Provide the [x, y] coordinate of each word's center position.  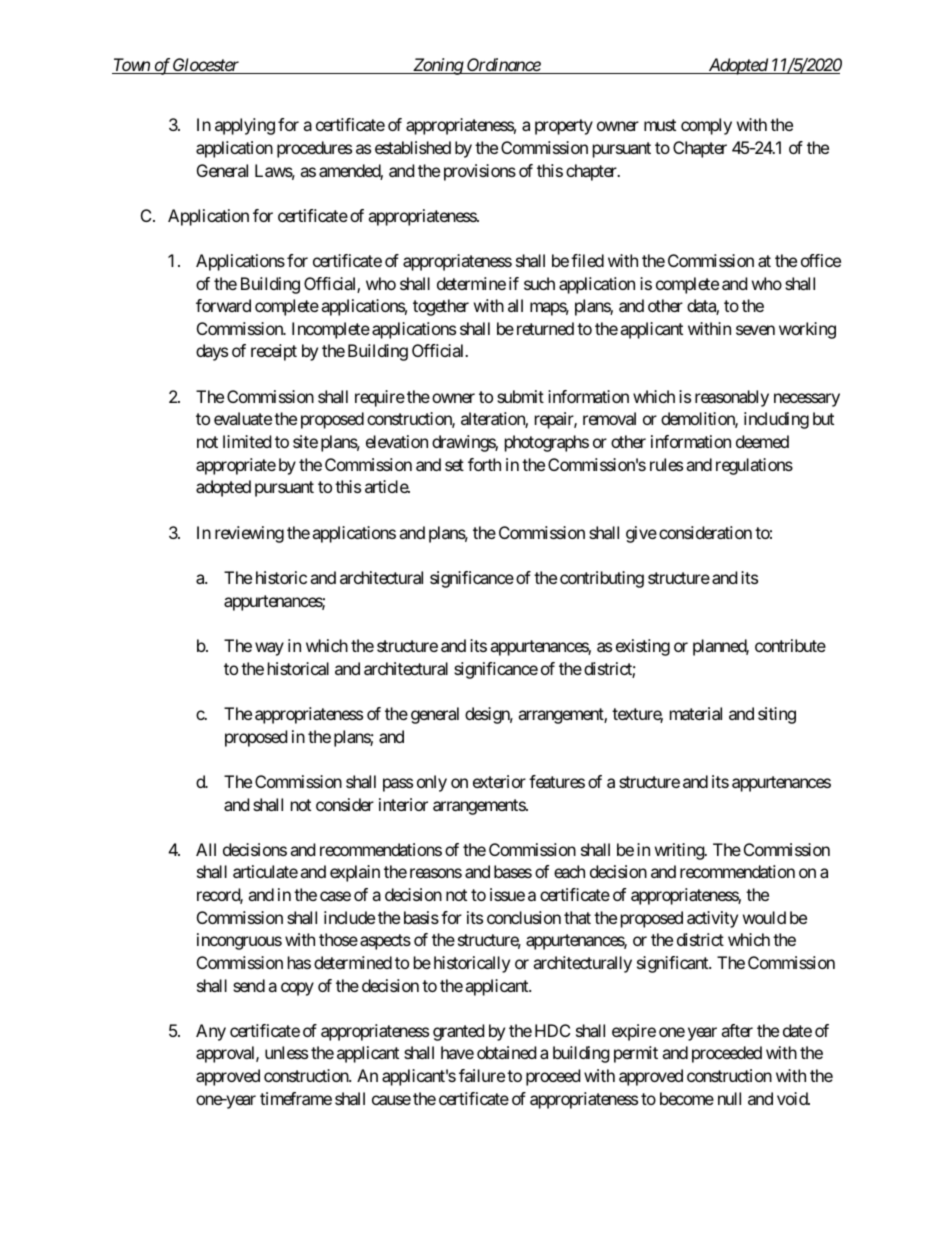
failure [482, 1075]
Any [211, 1032]
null [729, 1098]
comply [706, 126]
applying [245, 126]
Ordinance [503, 66]
